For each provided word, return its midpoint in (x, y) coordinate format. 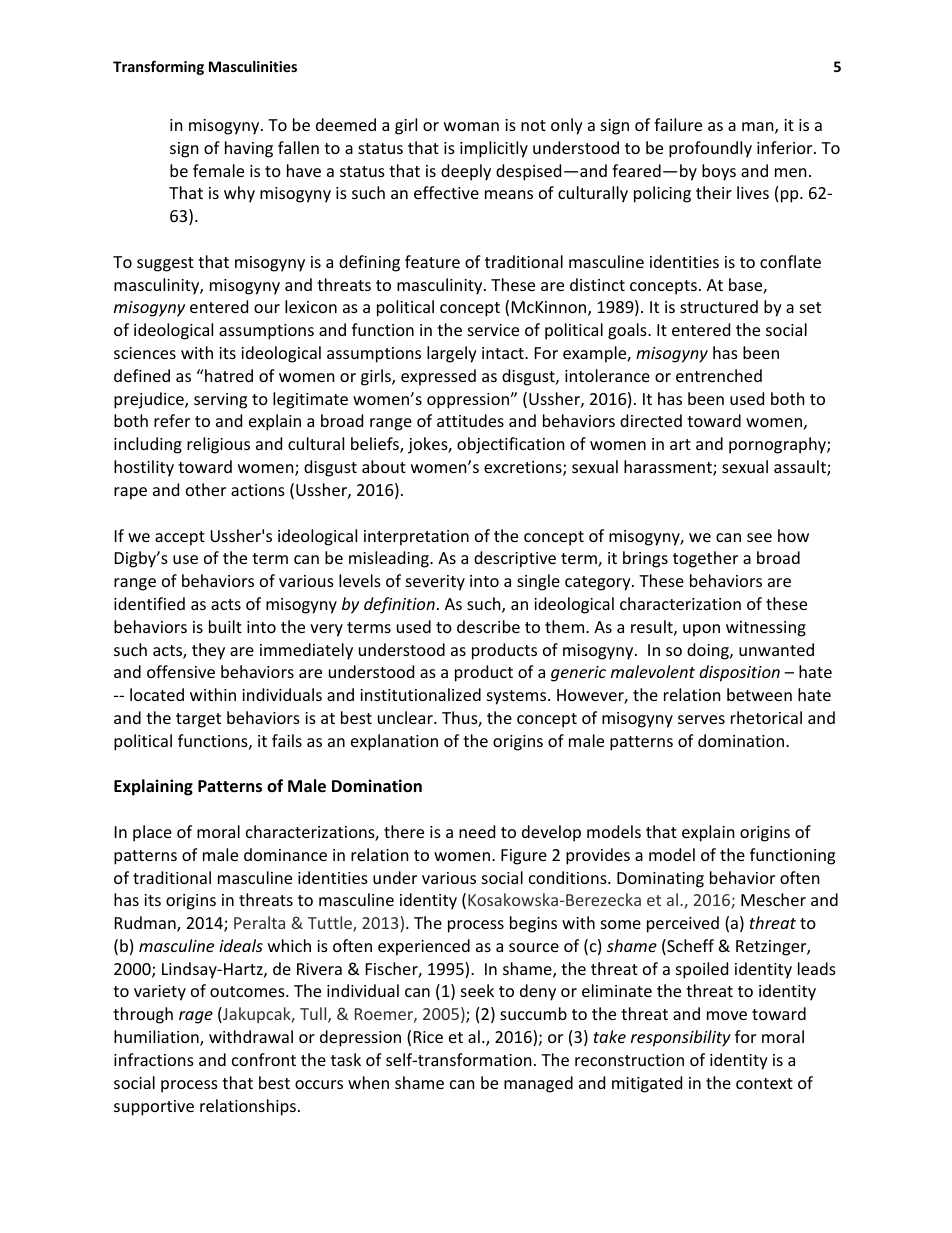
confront (264, 1059)
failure (678, 124)
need (477, 831)
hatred (228, 375)
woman (471, 126)
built (225, 626)
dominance (285, 854)
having (249, 149)
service (493, 330)
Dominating (660, 880)
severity (435, 583)
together (705, 559)
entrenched (719, 375)
